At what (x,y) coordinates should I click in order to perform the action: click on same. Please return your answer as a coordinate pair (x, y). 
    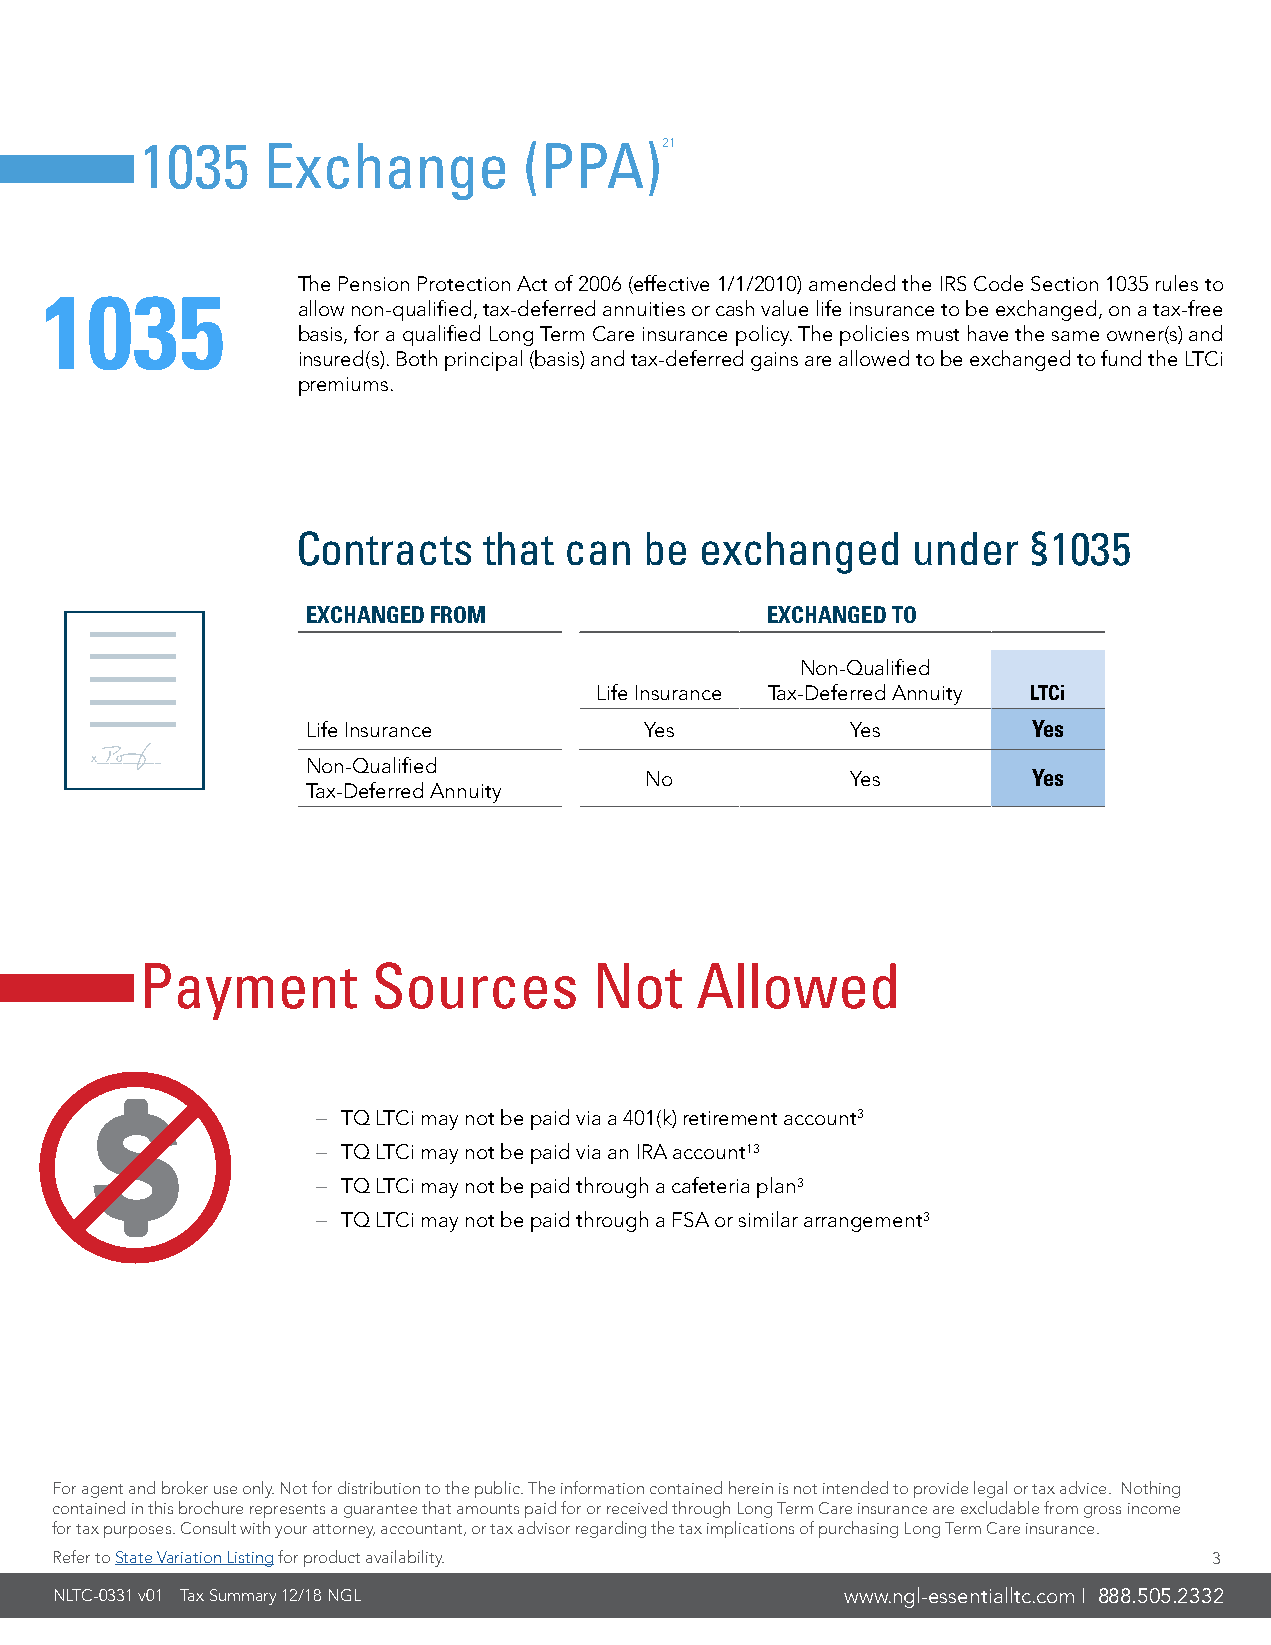
    Looking at the image, I should click on (1075, 336).
